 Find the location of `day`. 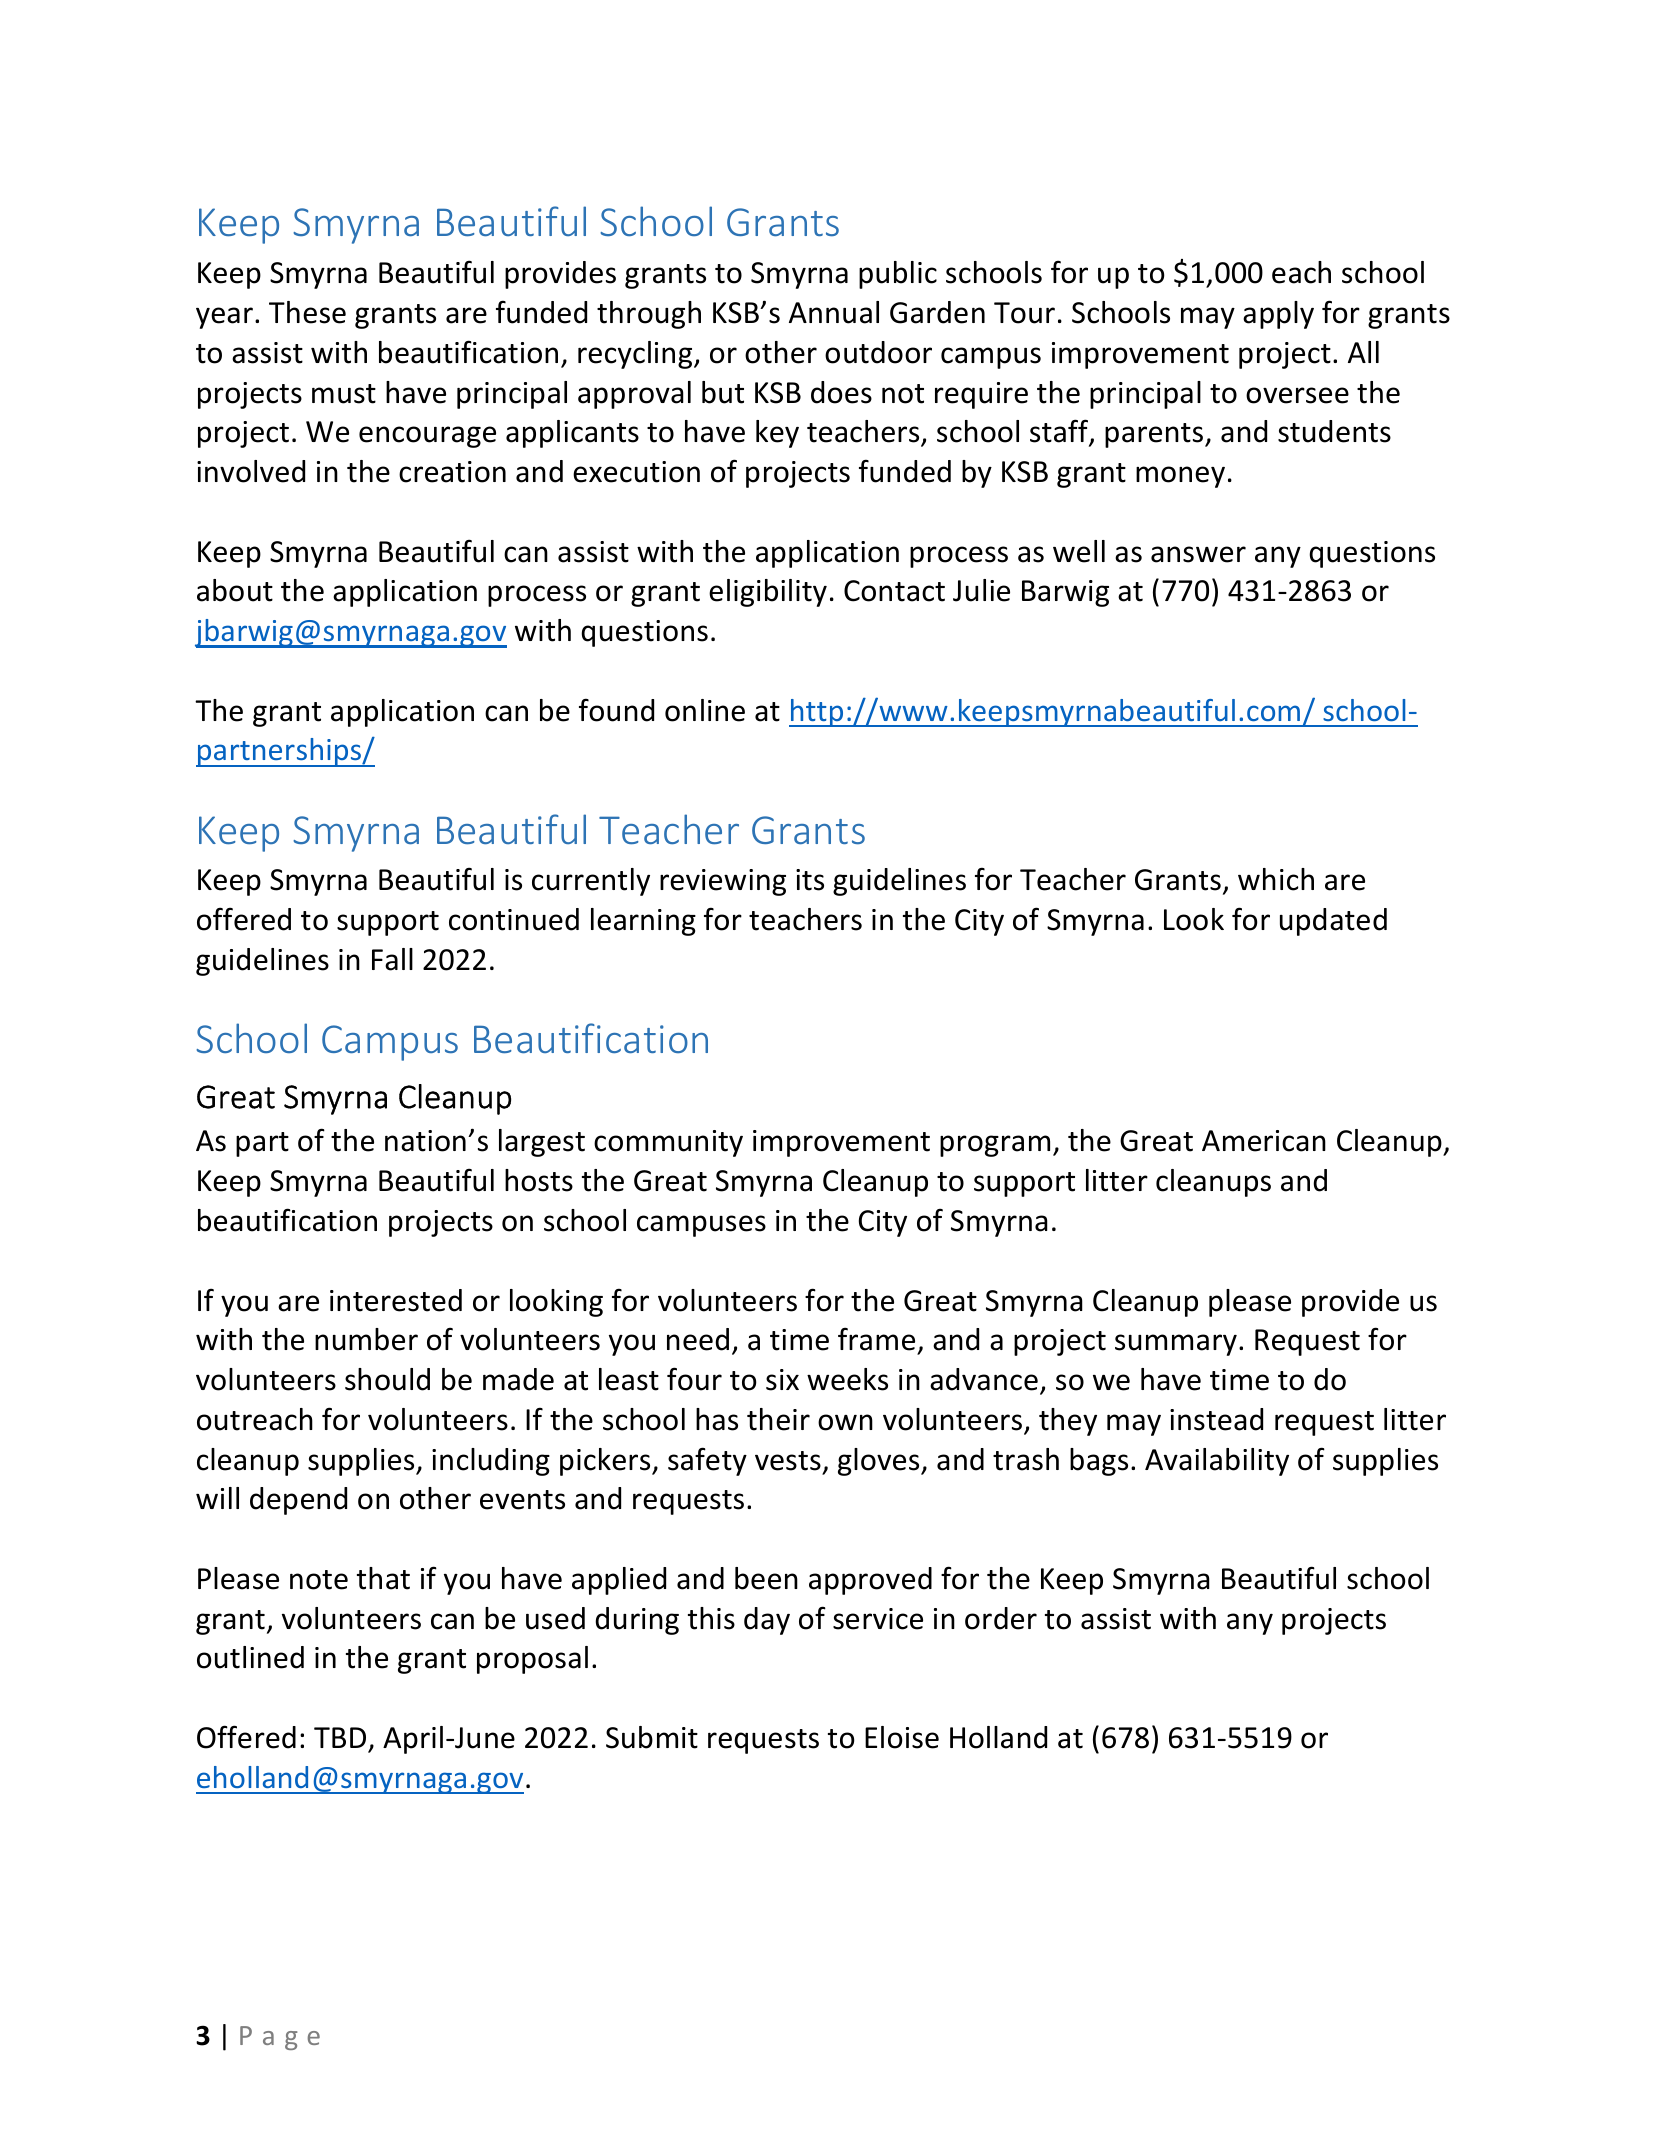

day is located at coordinates (767, 1621).
